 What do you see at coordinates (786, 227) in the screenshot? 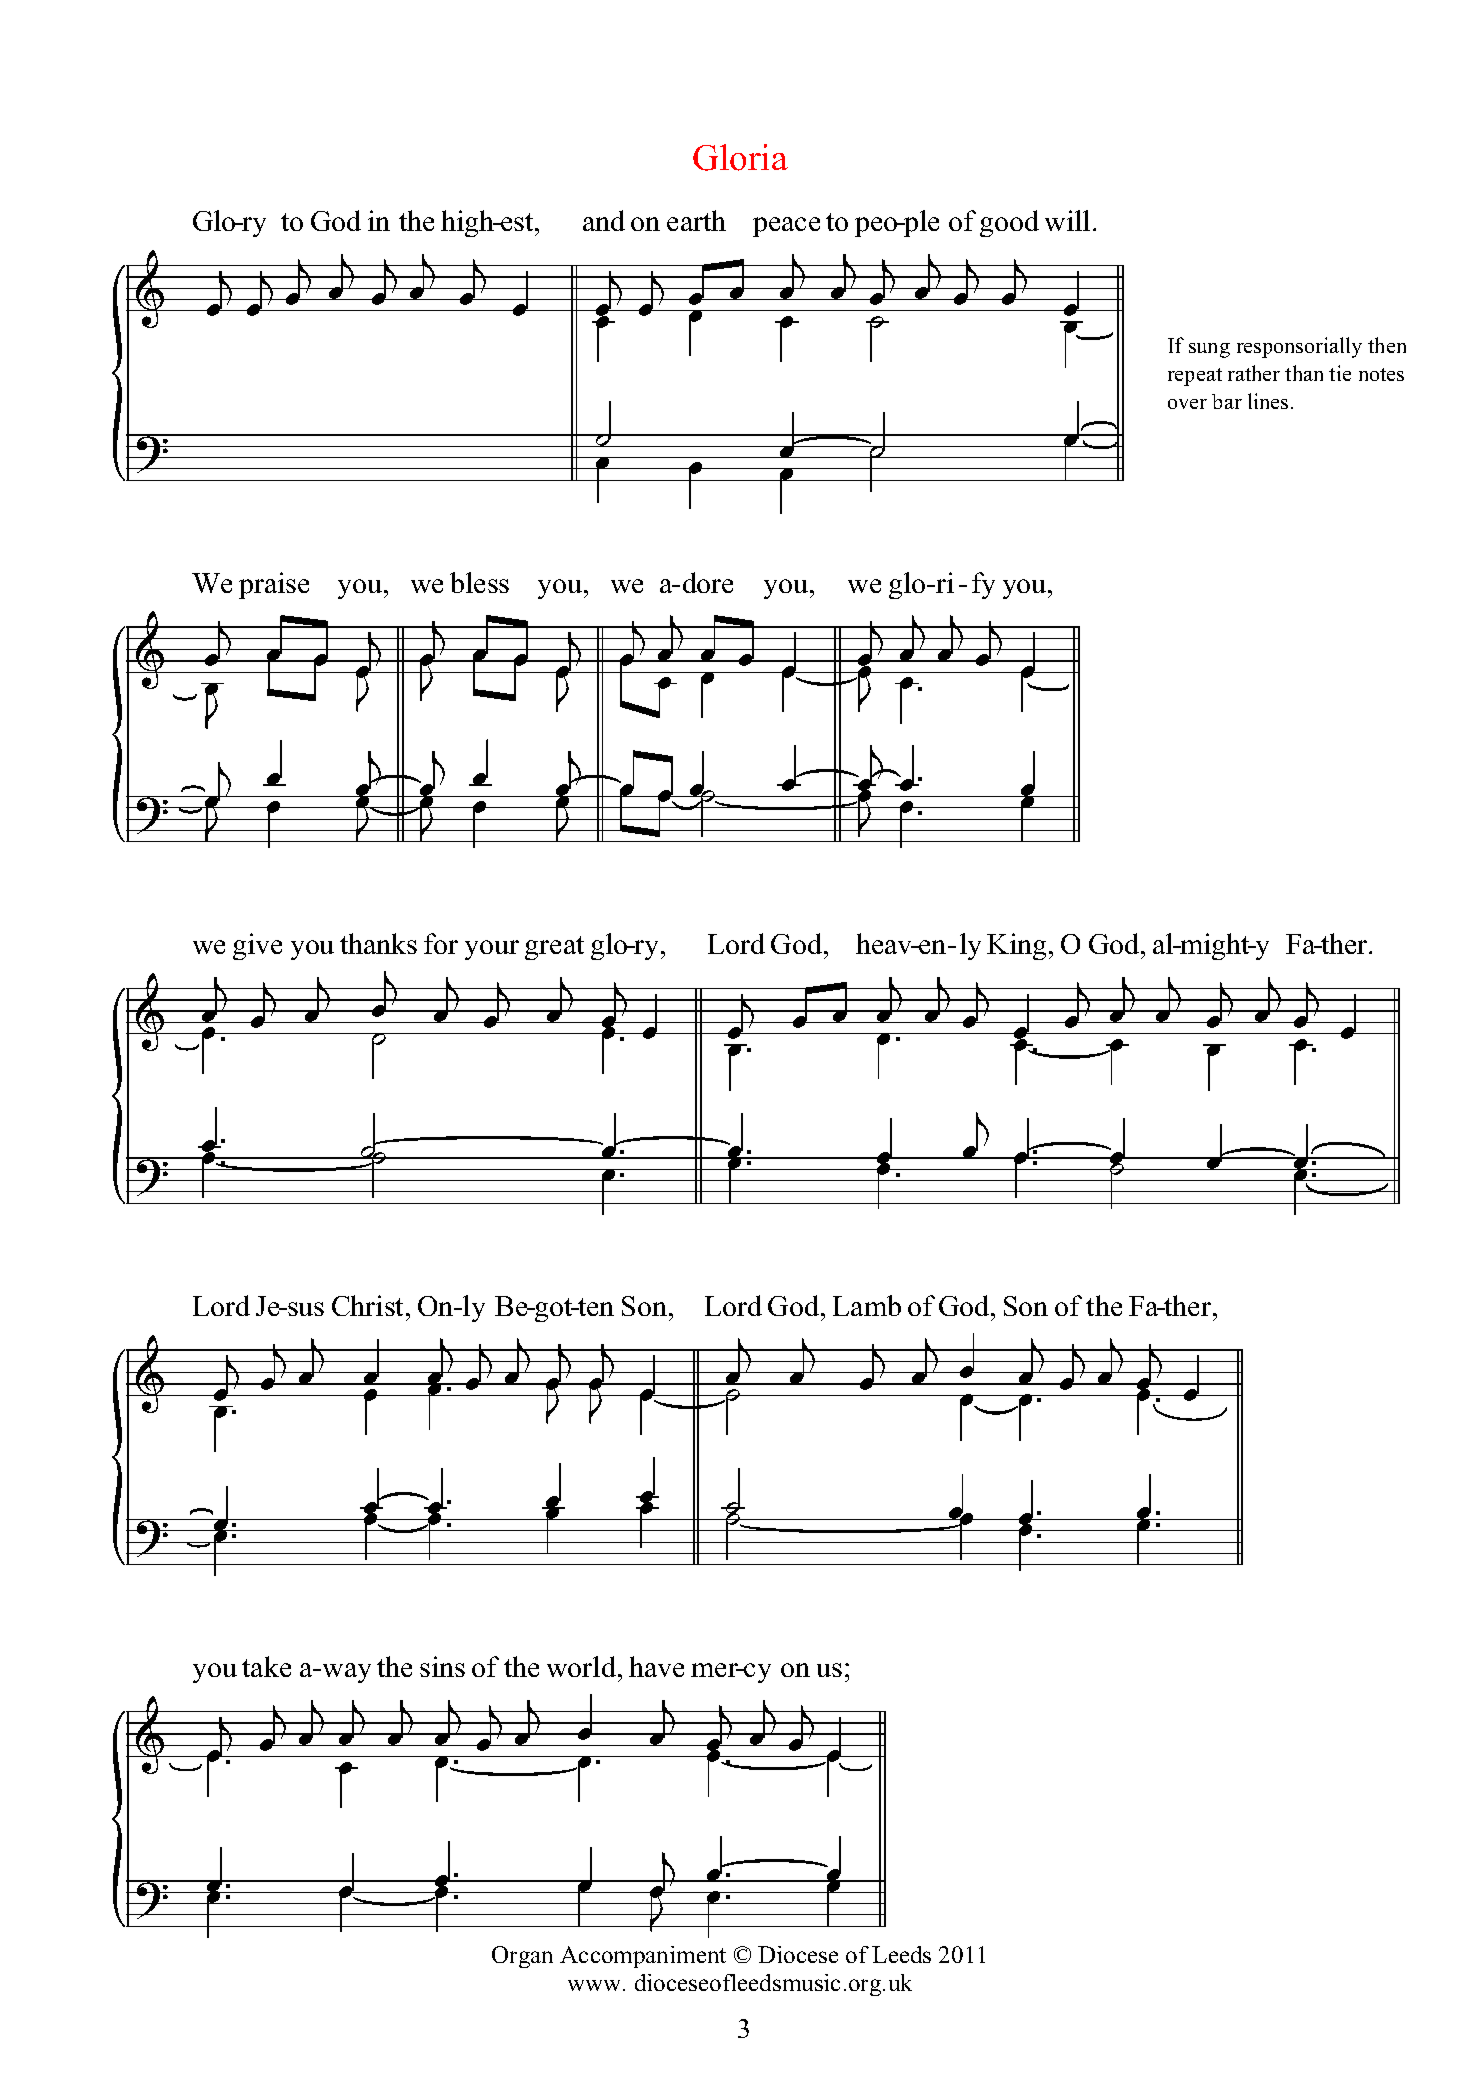
I see `peace` at bounding box center [786, 227].
